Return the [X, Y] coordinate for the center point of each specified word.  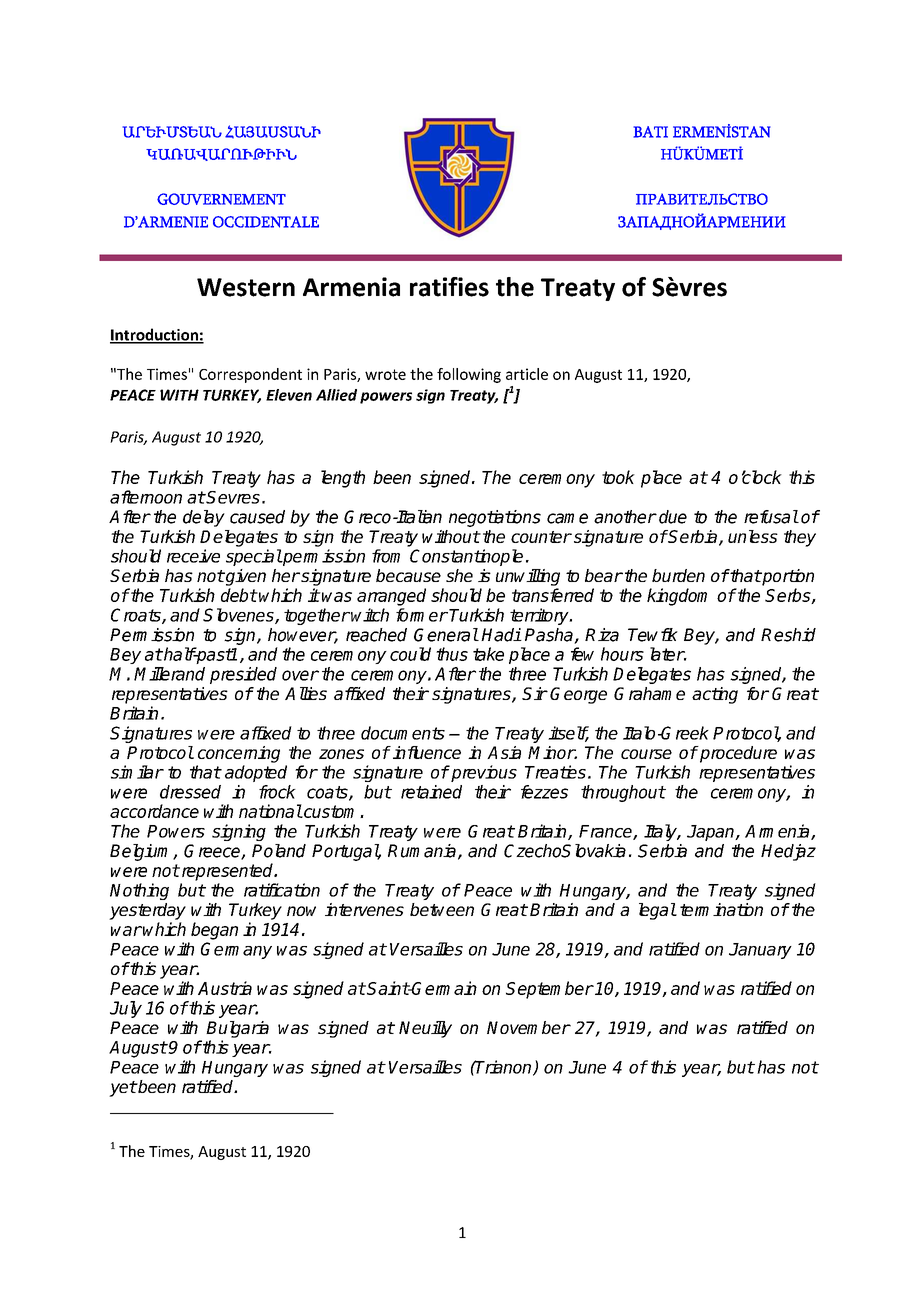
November [528, 1027]
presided [243, 675]
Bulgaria [237, 1029]
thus [452, 654]
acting [715, 695]
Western [246, 287]
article [527, 374]
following [469, 375]
